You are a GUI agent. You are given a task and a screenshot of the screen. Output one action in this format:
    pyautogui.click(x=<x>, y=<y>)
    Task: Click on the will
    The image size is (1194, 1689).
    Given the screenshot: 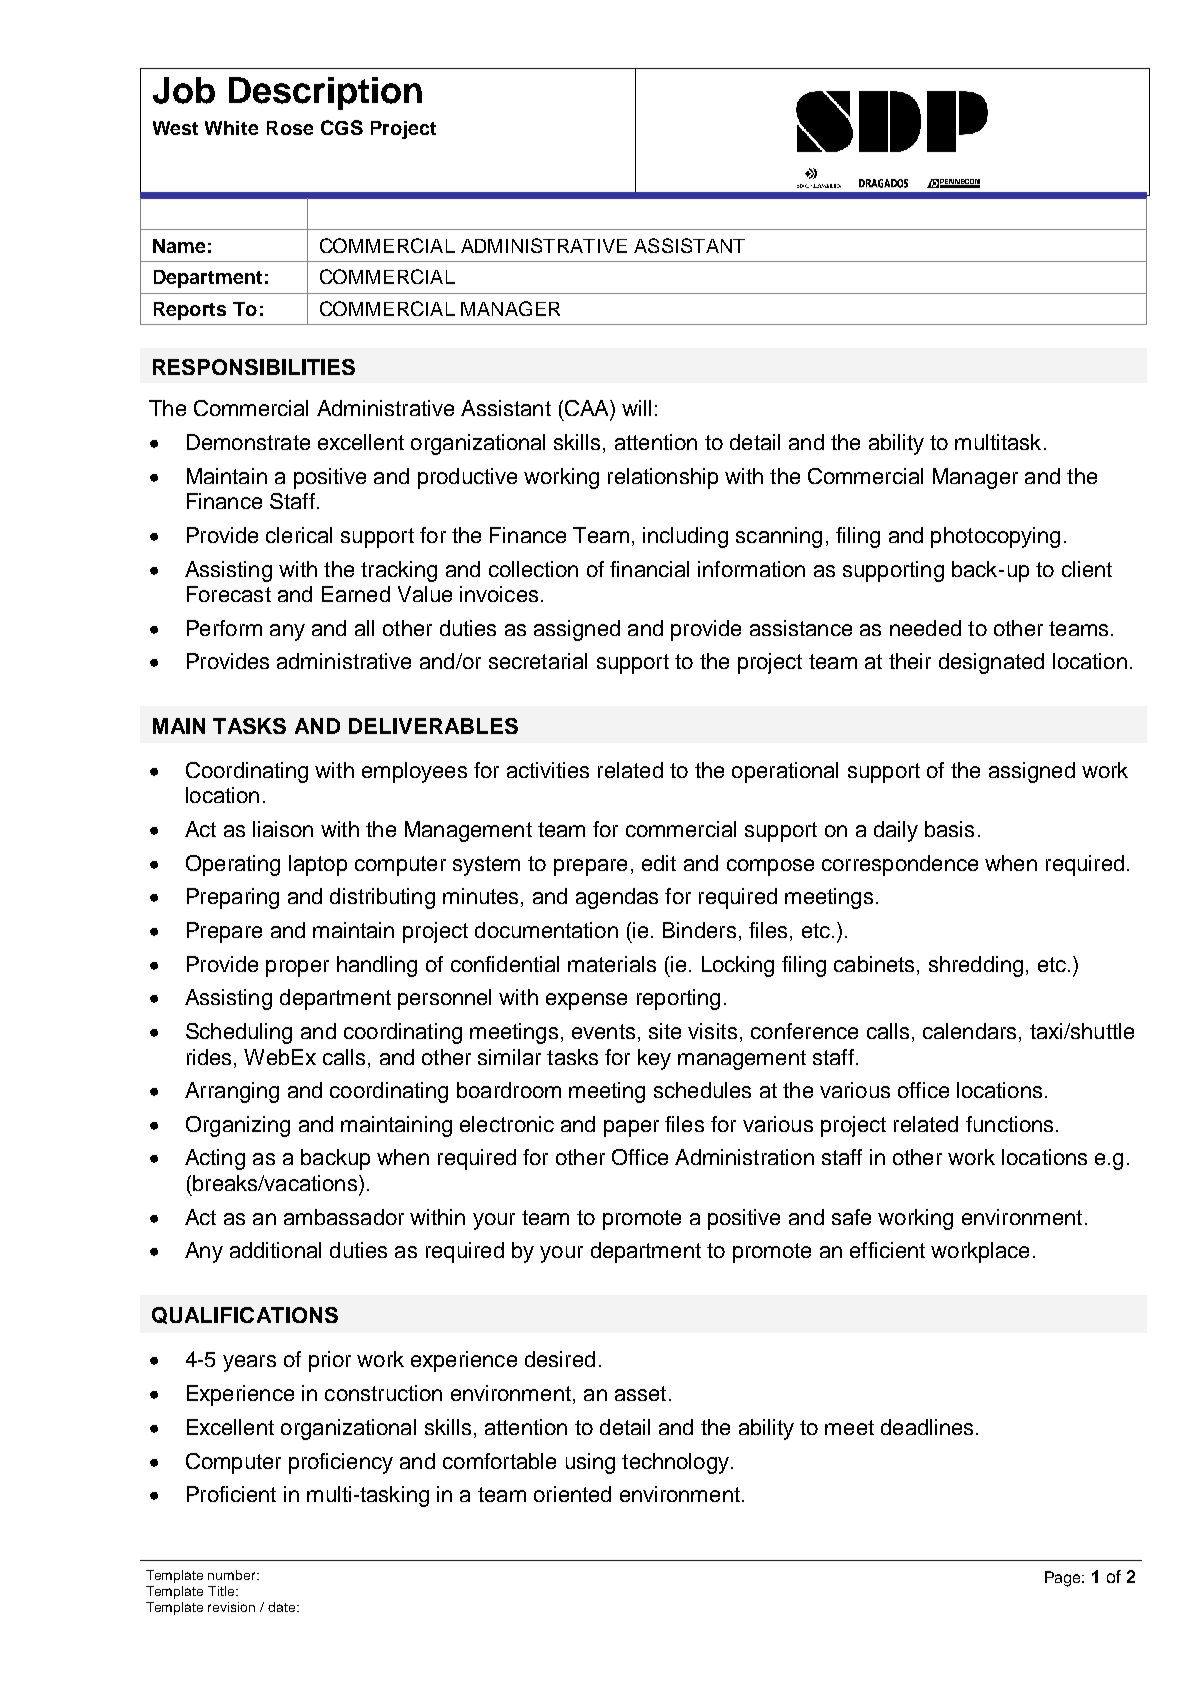 What is the action you would take?
    pyautogui.click(x=636, y=408)
